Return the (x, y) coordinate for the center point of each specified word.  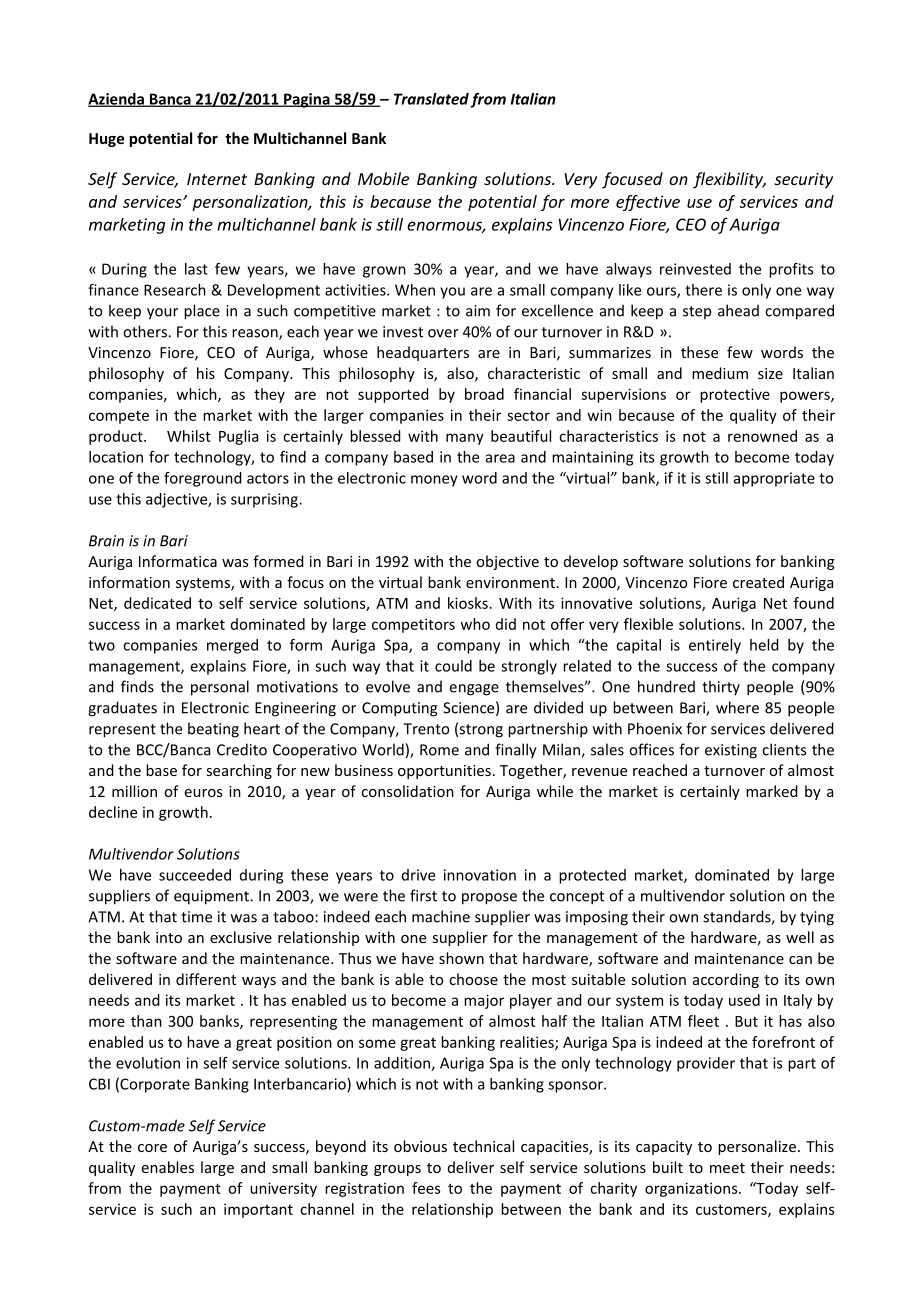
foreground (203, 479)
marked (772, 791)
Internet (217, 179)
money (434, 481)
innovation (480, 875)
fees (426, 1188)
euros (203, 793)
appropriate (774, 479)
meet (727, 1168)
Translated (431, 99)
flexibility (729, 180)
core (152, 1148)
